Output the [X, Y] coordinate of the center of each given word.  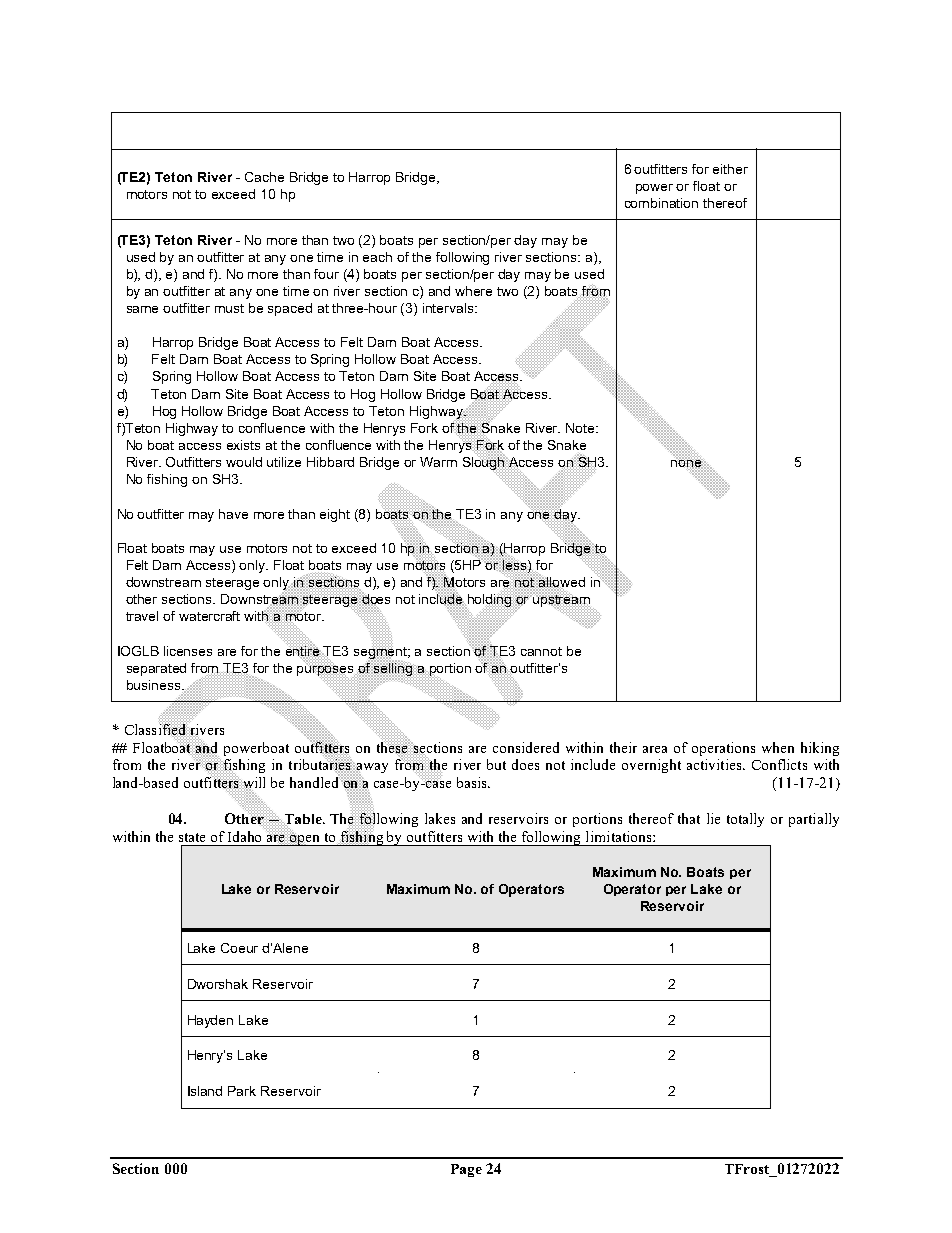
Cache [264, 177]
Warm [438, 462]
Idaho [244, 836]
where [473, 291]
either [730, 169]
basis [473, 782]
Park [242, 1091]
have [233, 514]
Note [581, 428]
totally [745, 820]
